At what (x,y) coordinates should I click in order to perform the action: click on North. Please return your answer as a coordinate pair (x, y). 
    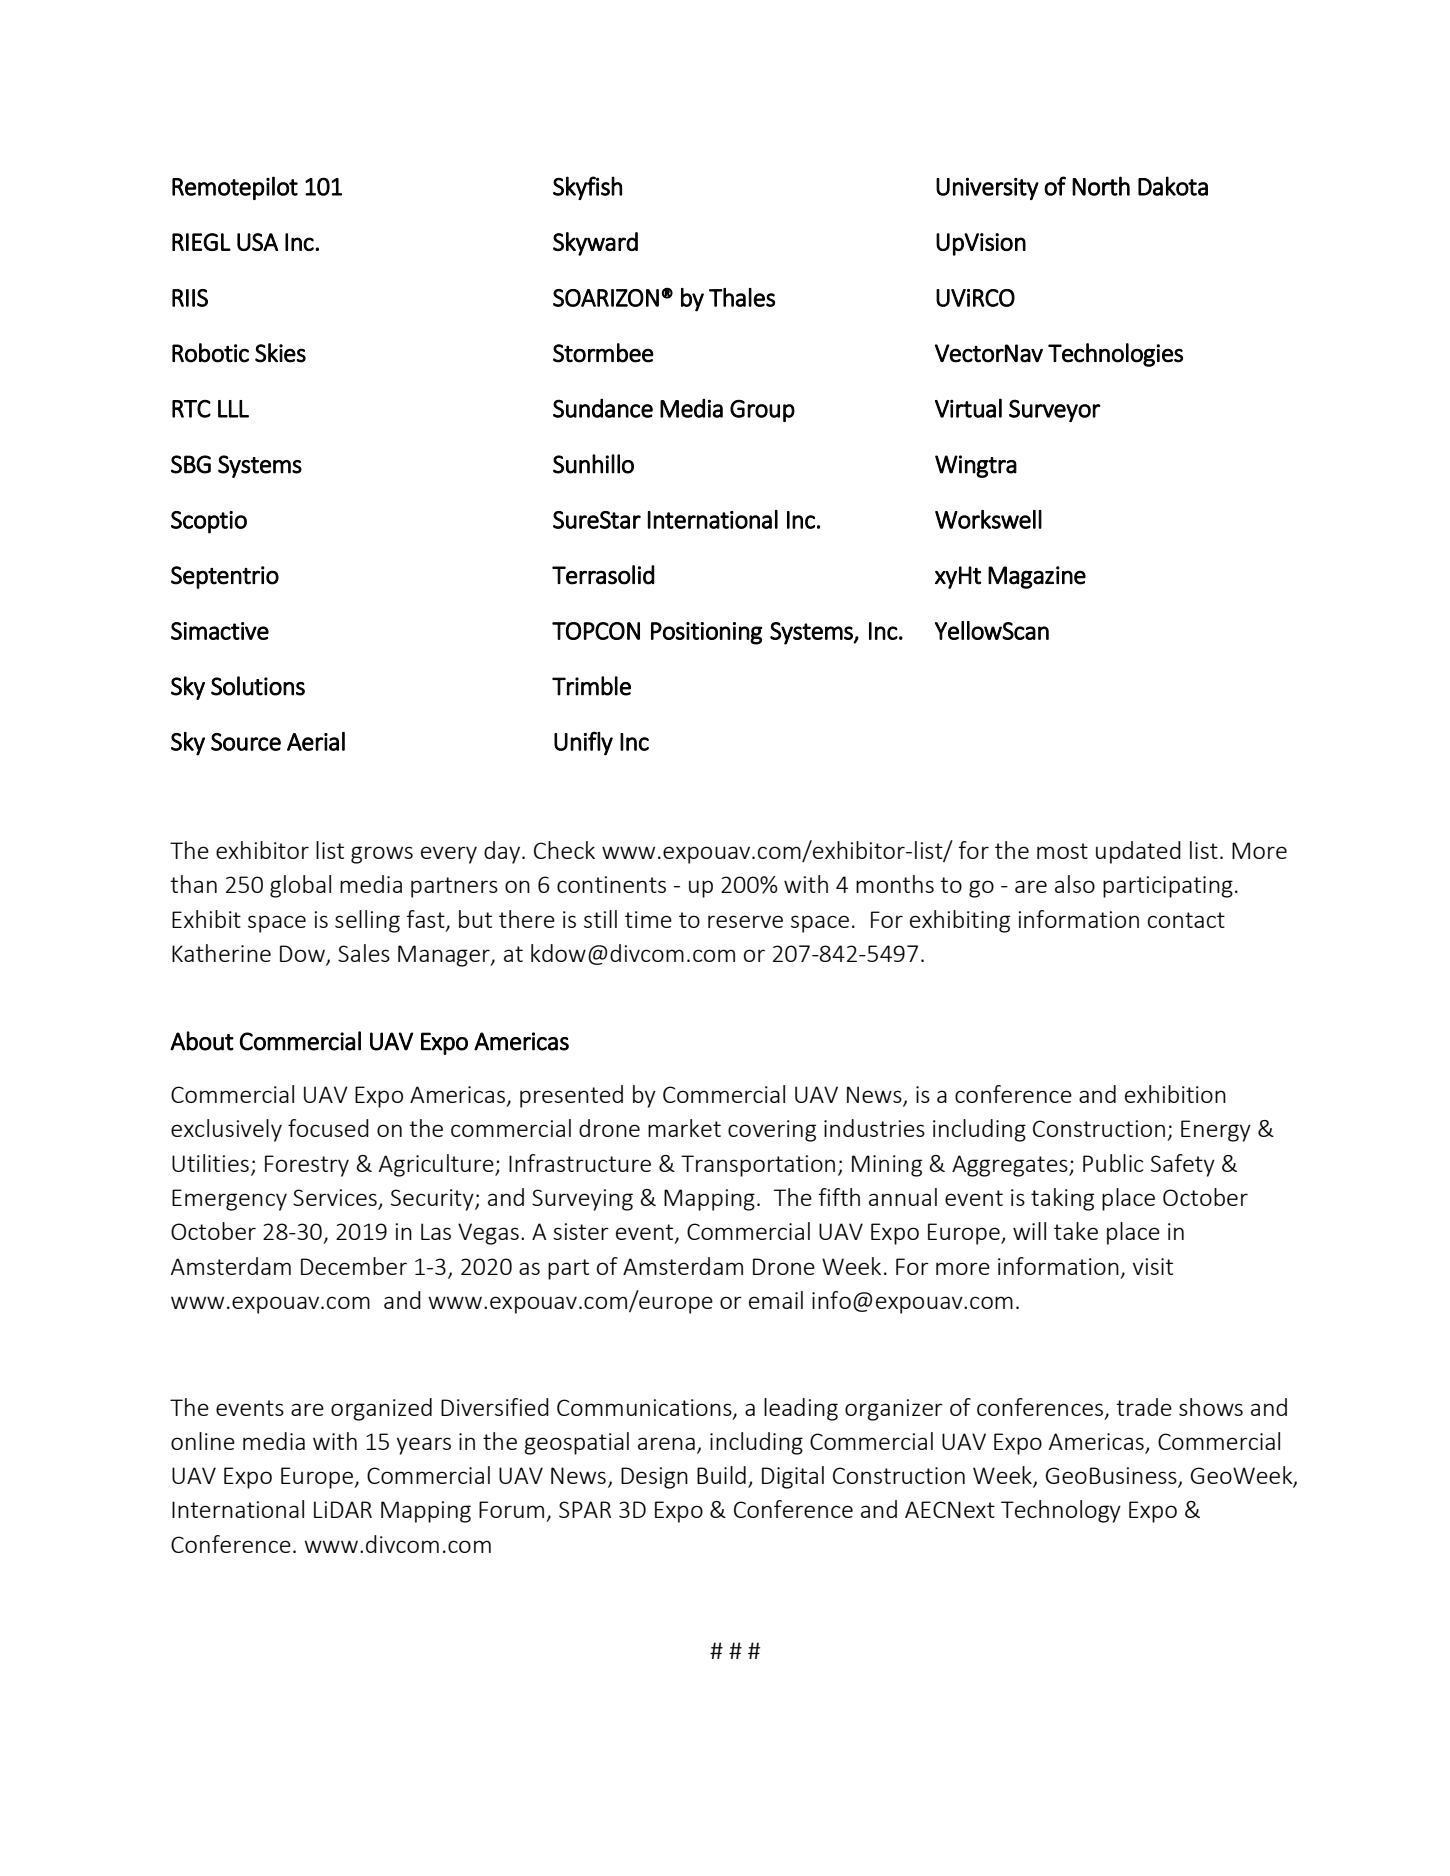
    Looking at the image, I should click on (1101, 186).
